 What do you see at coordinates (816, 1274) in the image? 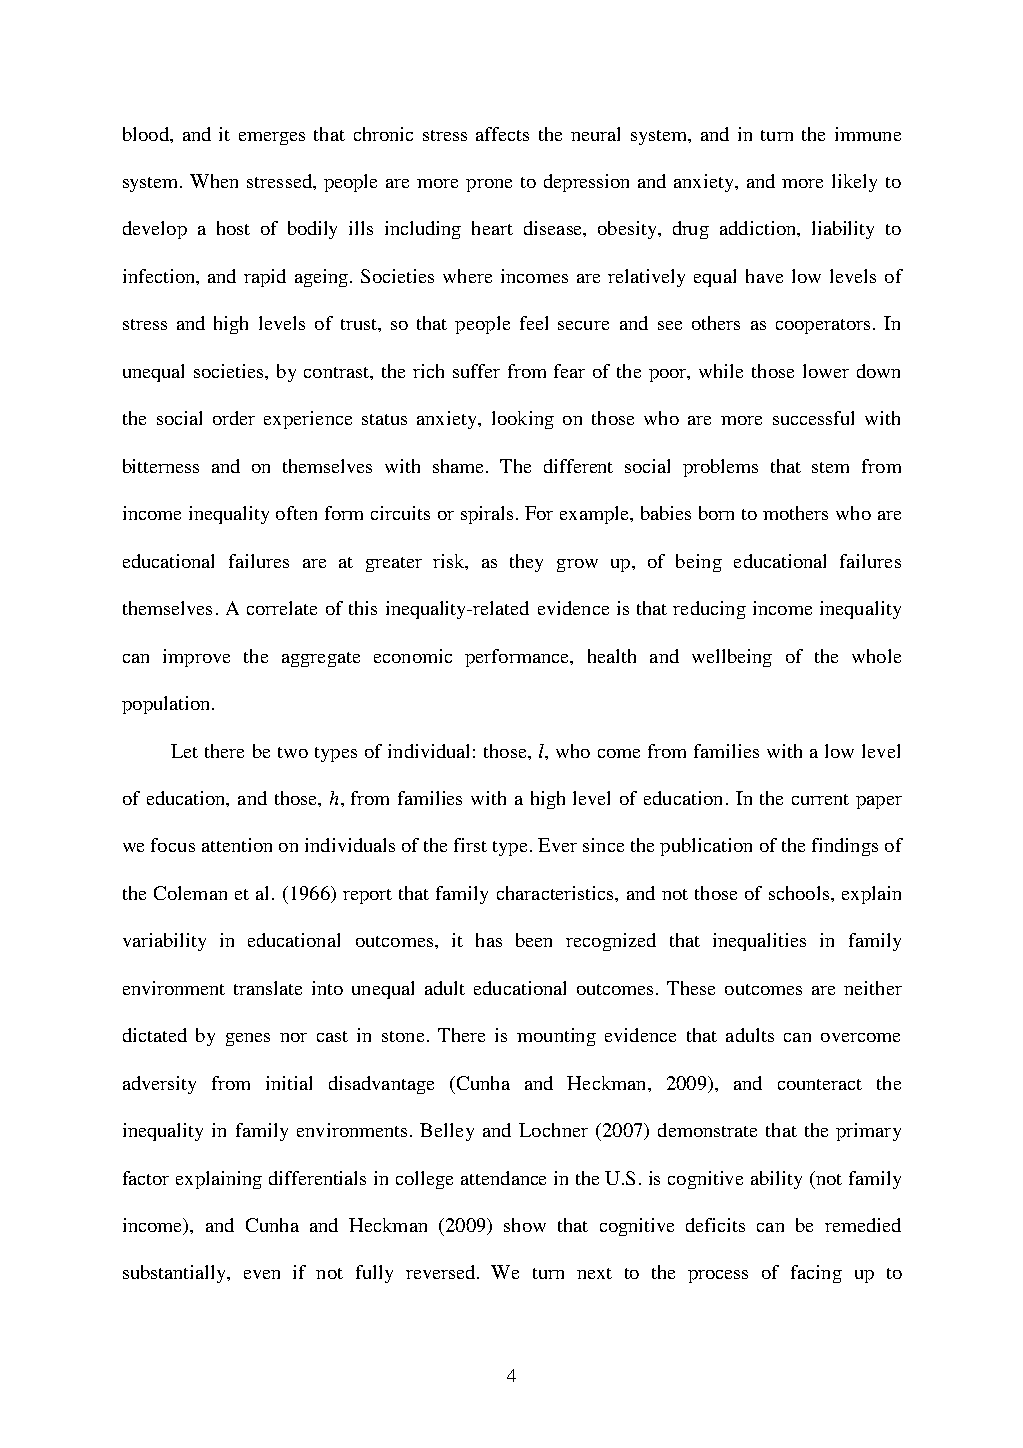
I see `facing` at bounding box center [816, 1274].
